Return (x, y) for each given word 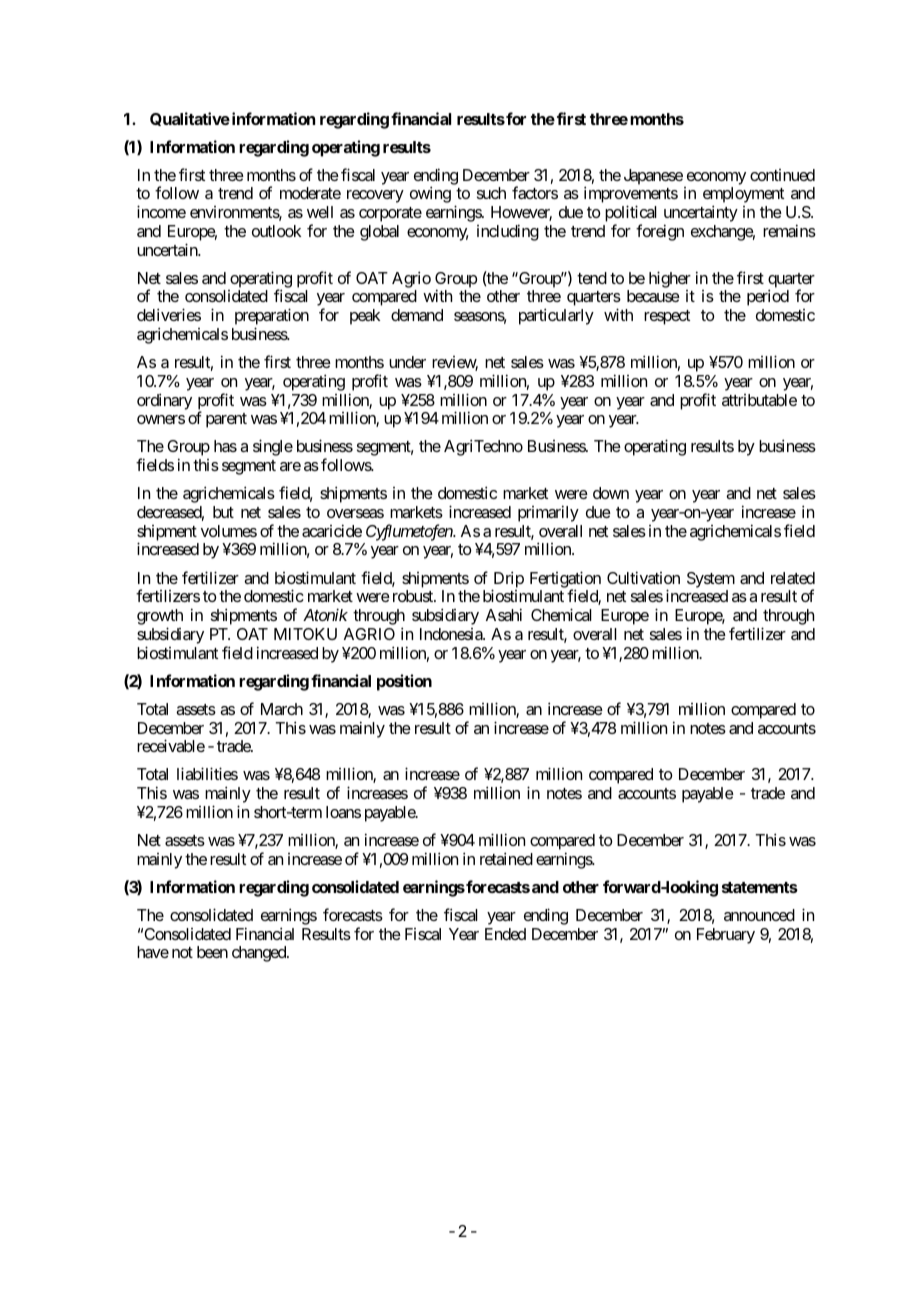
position (404, 682)
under (407, 362)
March (282, 709)
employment (743, 196)
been (212, 952)
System (711, 580)
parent (226, 420)
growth (160, 618)
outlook (276, 231)
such (491, 193)
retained (506, 858)
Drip (508, 580)
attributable (759, 400)
